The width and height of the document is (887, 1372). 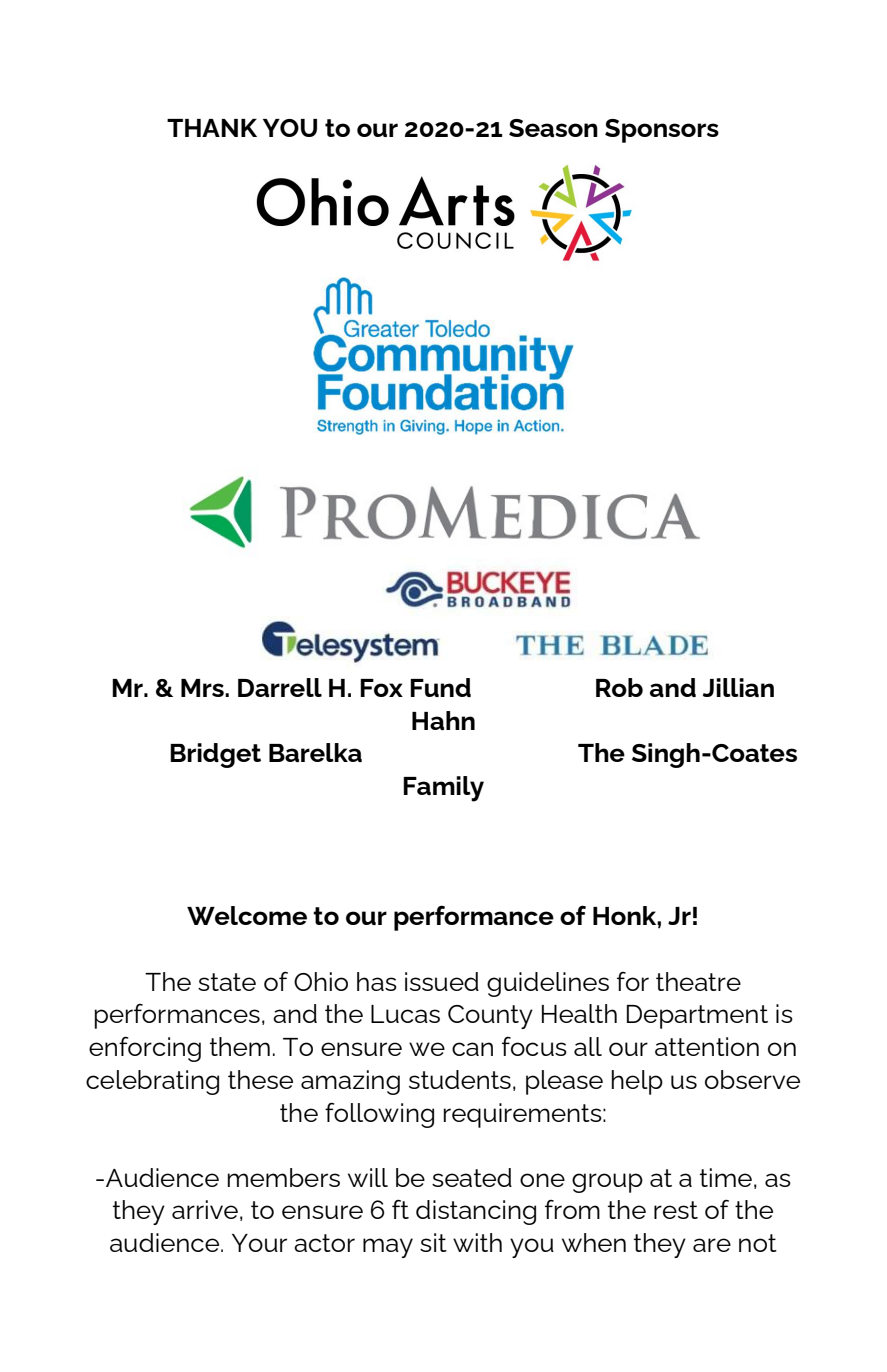 What do you see at coordinates (476, 1212) in the document?
I see `distancing` at bounding box center [476, 1212].
